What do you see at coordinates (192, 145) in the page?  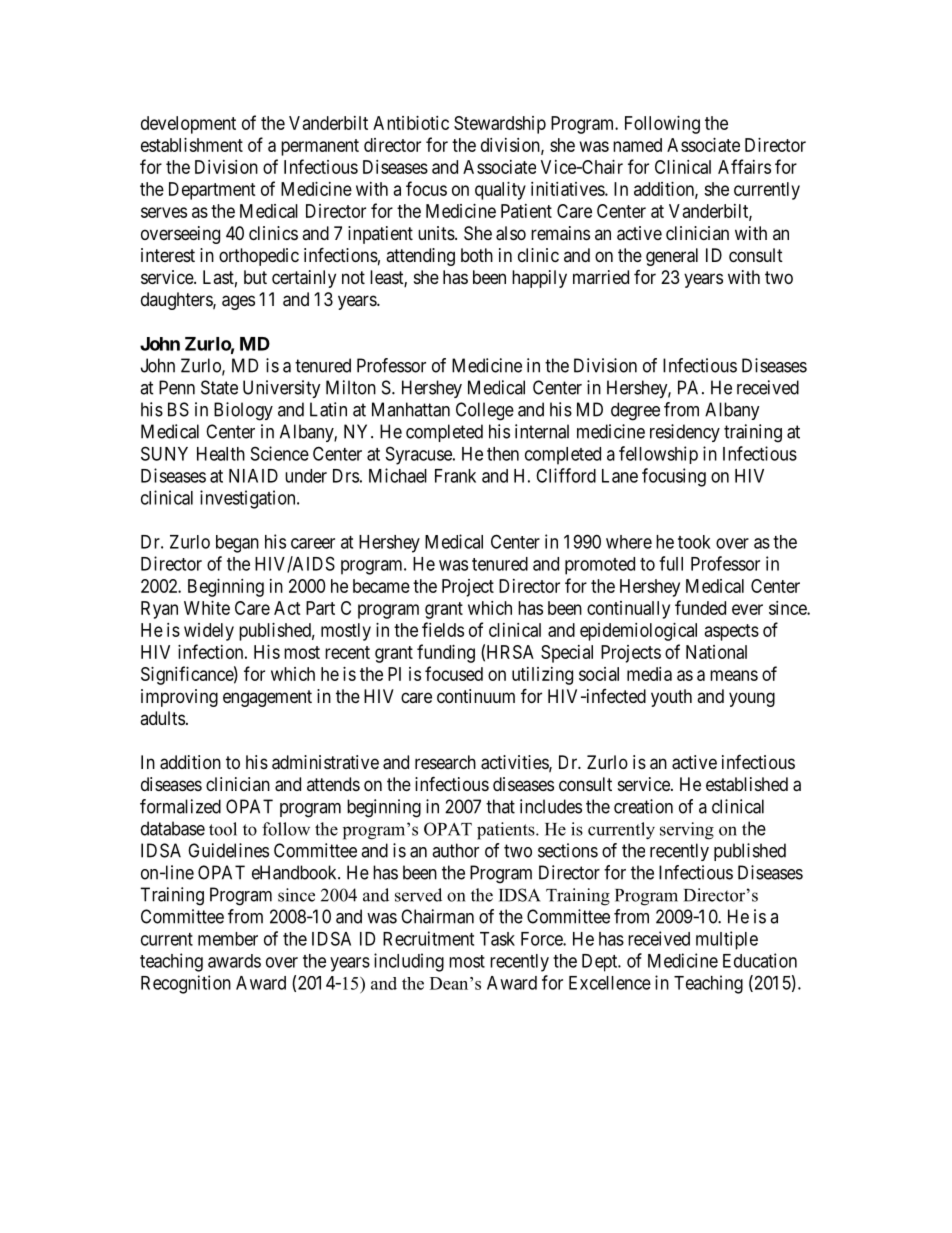 I see `establishment` at bounding box center [192, 145].
